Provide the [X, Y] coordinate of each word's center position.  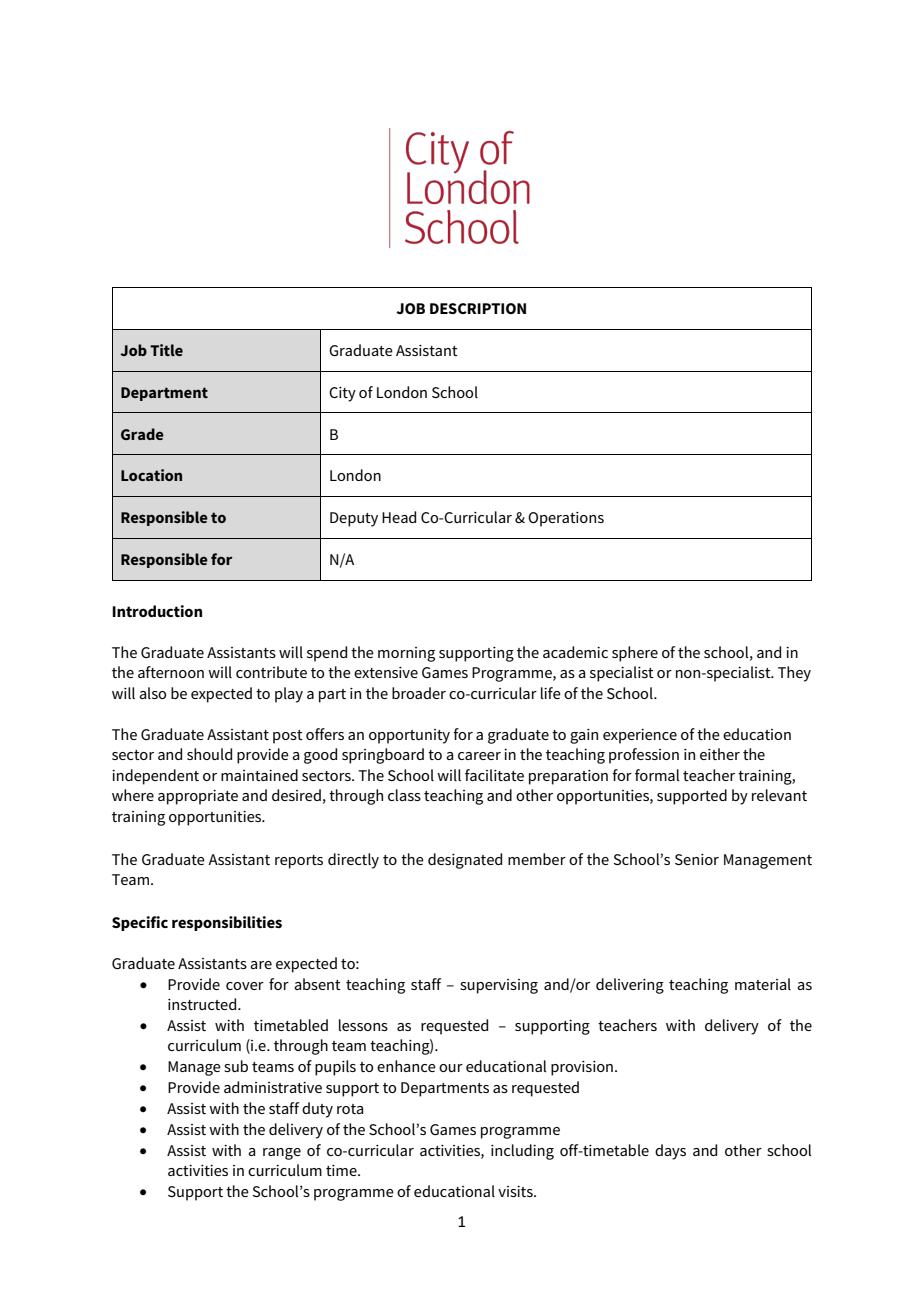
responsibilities [227, 923]
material [763, 984]
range [282, 1154]
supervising [499, 986]
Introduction [157, 611]
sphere [635, 654]
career [479, 756]
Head [399, 517]
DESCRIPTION [478, 308]
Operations [566, 519]
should [209, 754]
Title [166, 350]
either [720, 754]
